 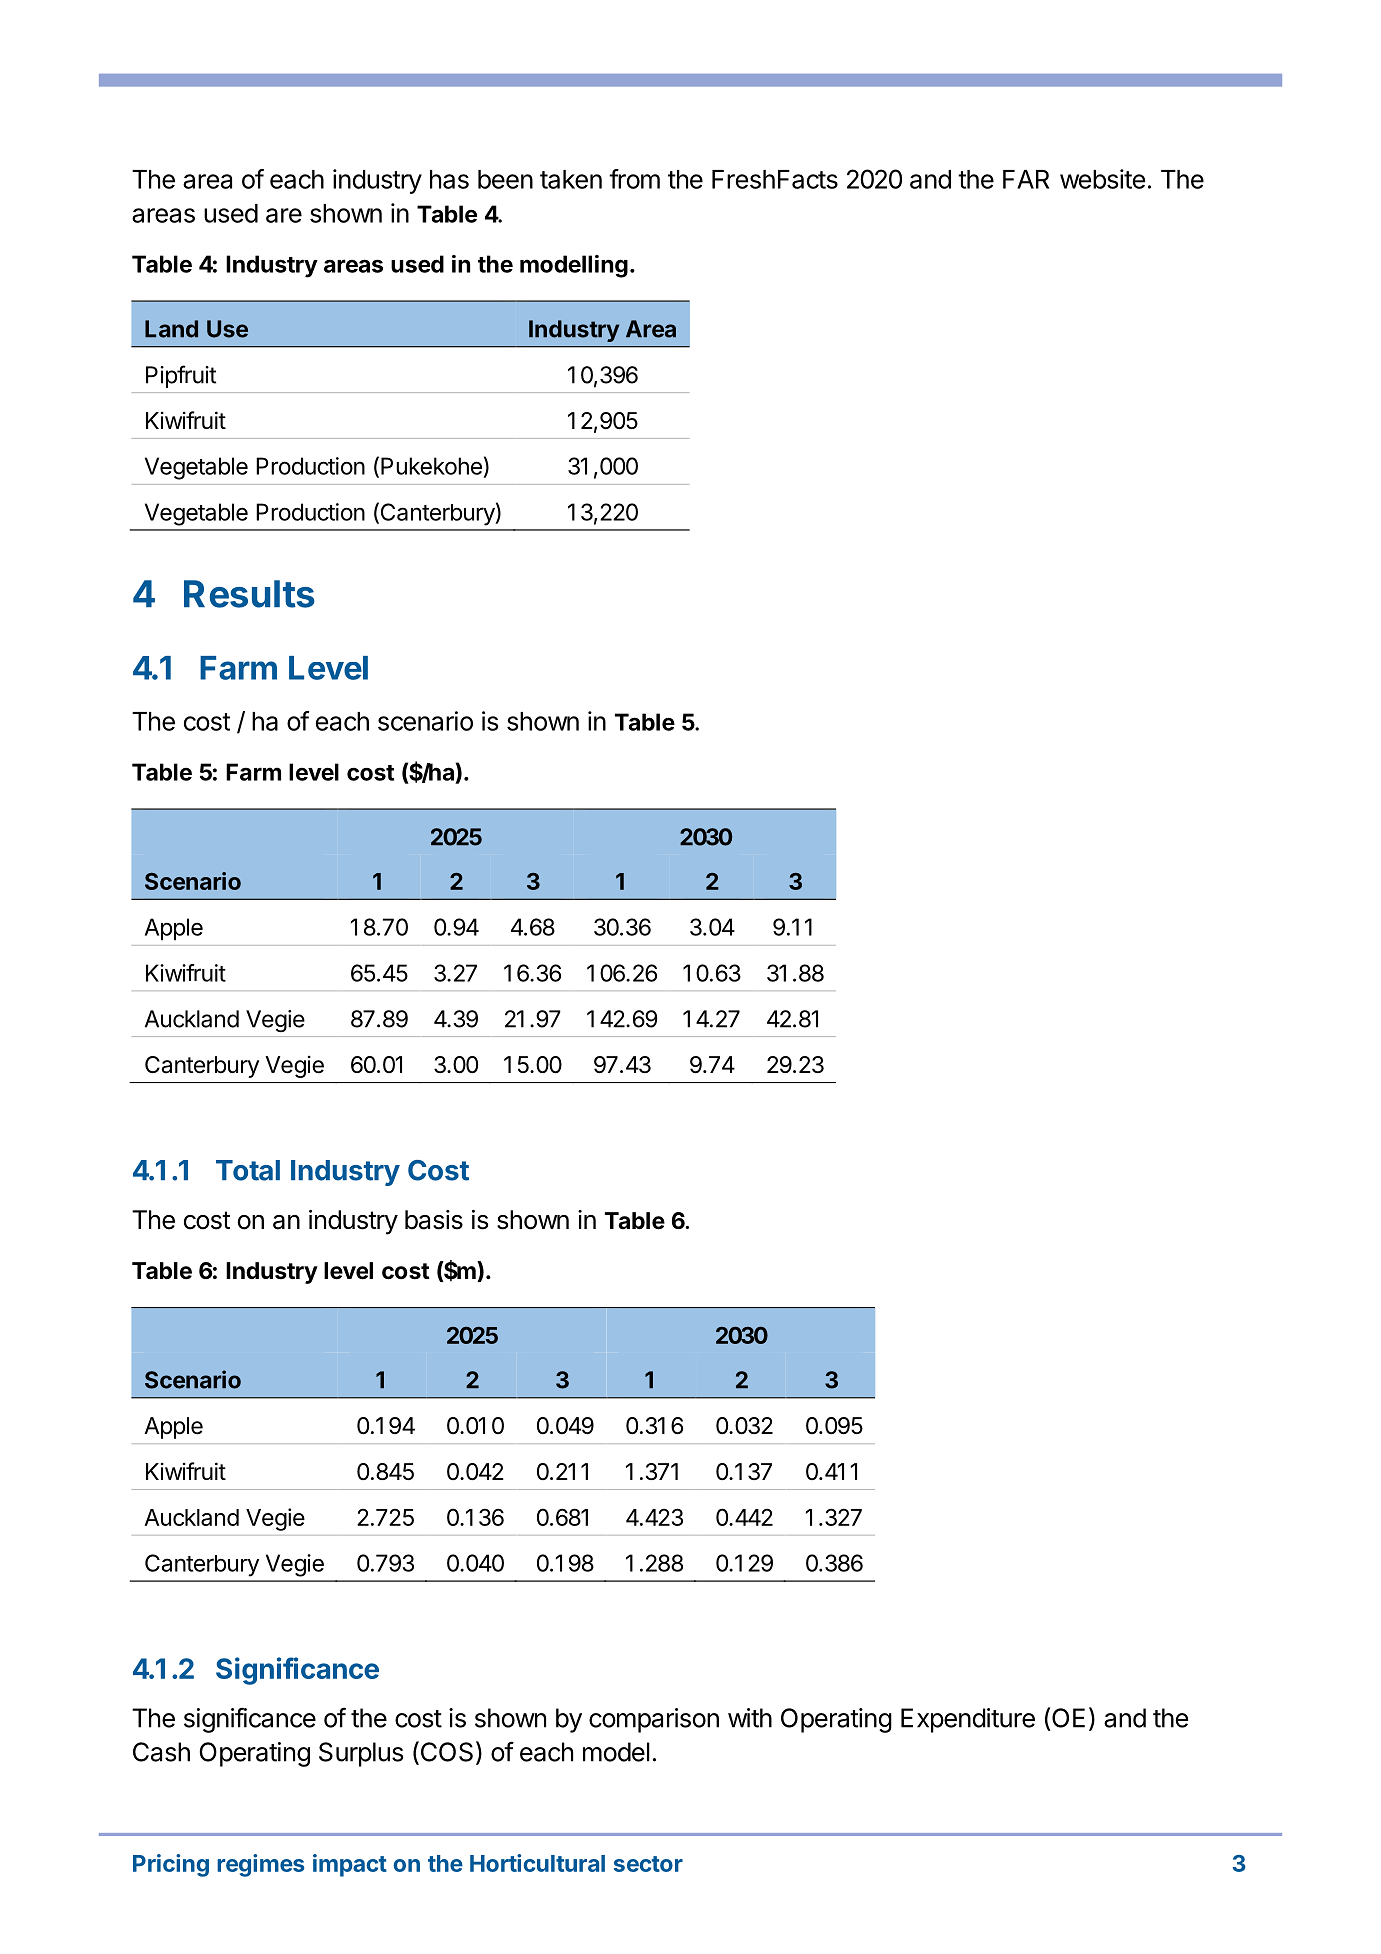 I want to click on regimes, so click(x=260, y=1865).
